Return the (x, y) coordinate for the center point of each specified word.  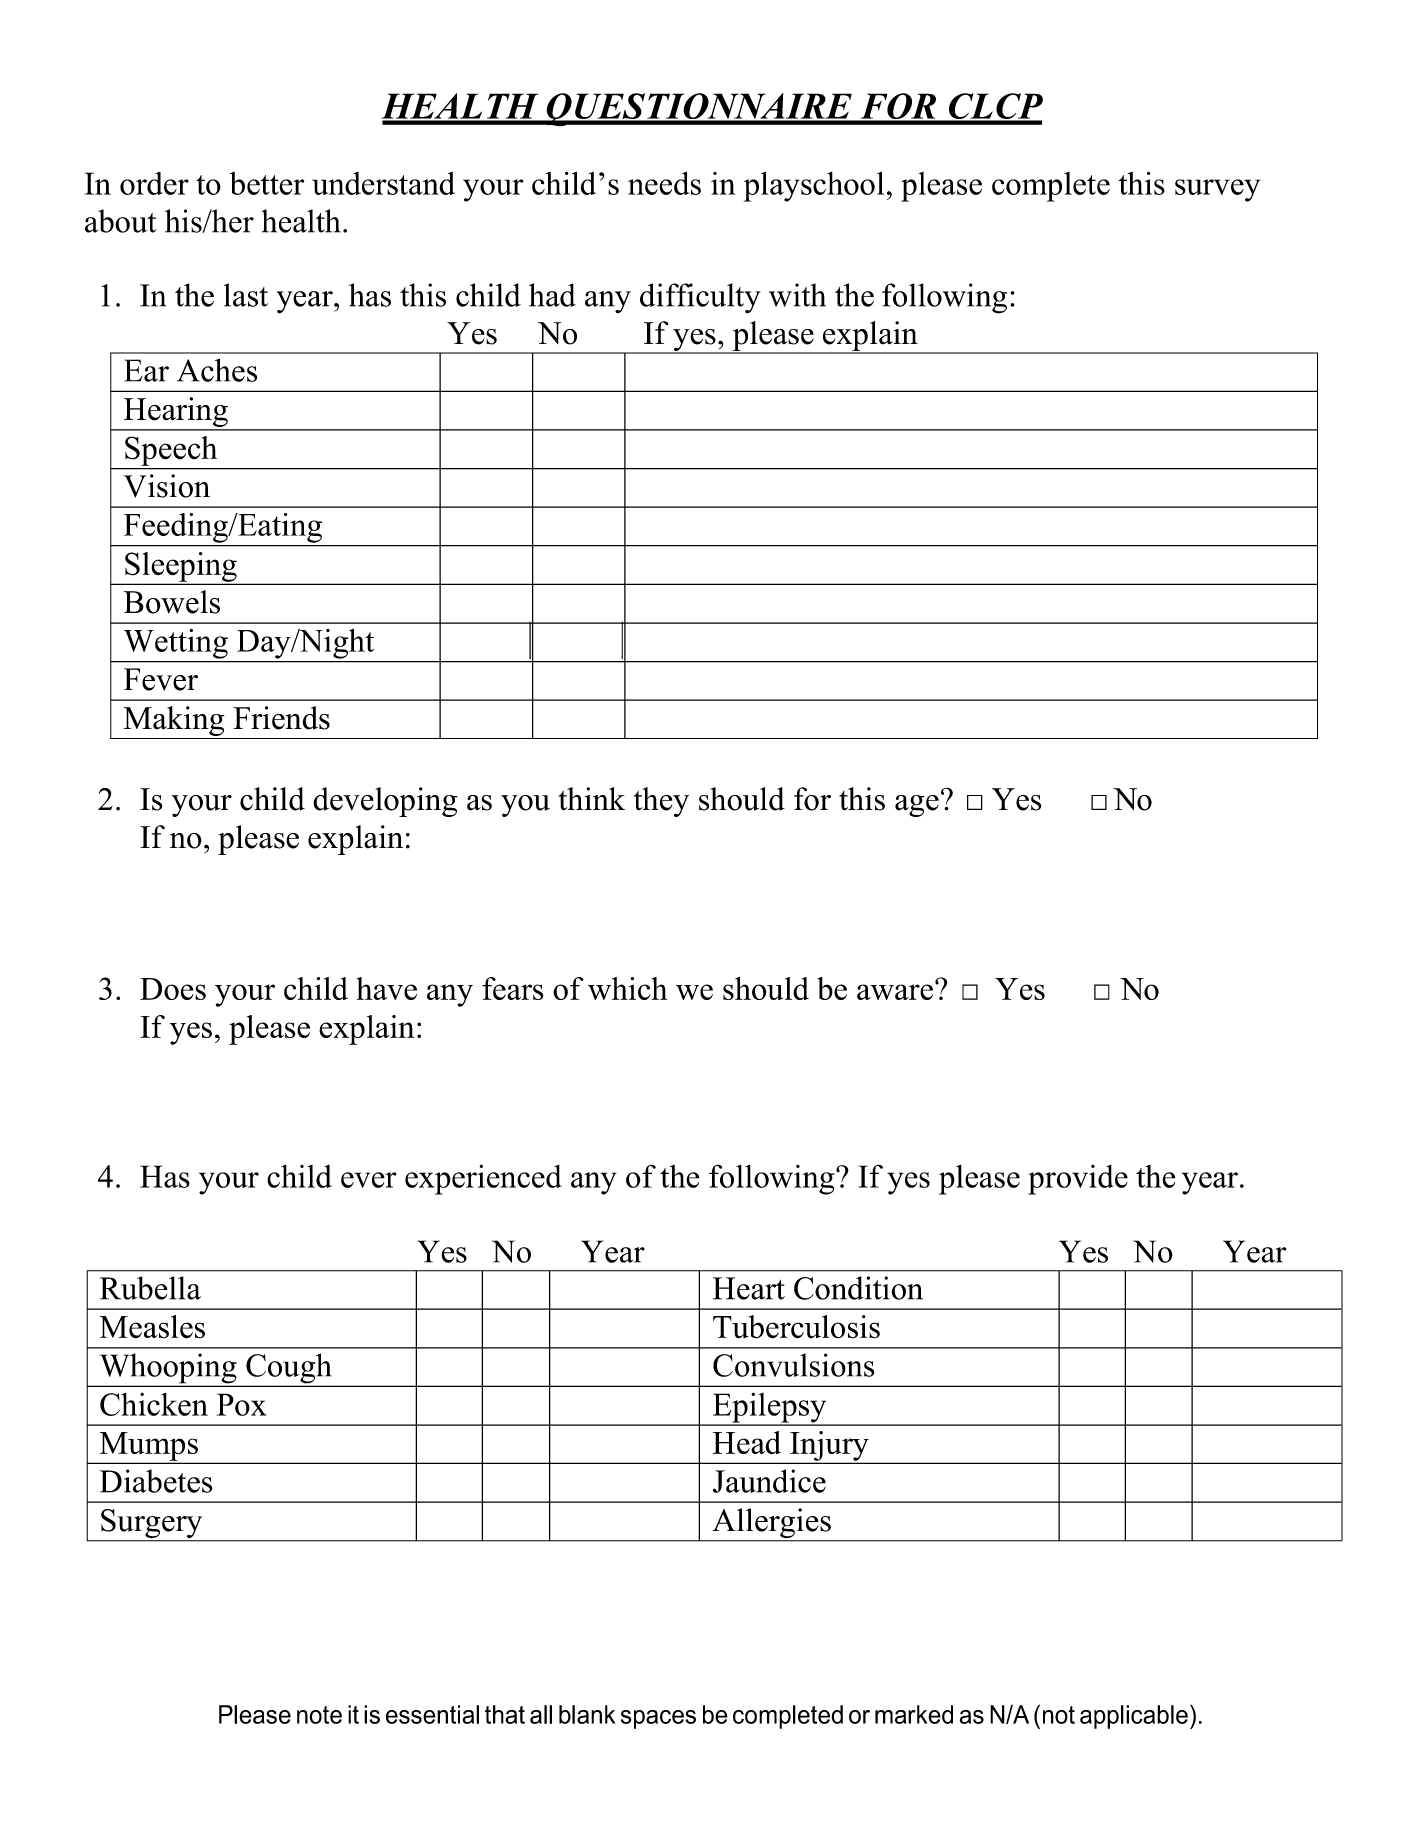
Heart (749, 1288)
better (267, 183)
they (661, 802)
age (917, 806)
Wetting (176, 644)
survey (1217, 190)
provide (1078, 1180)
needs (664, 183)
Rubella (150, 1288)
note (319, 1715)
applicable (1134, 1717)
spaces (658, 1719)
